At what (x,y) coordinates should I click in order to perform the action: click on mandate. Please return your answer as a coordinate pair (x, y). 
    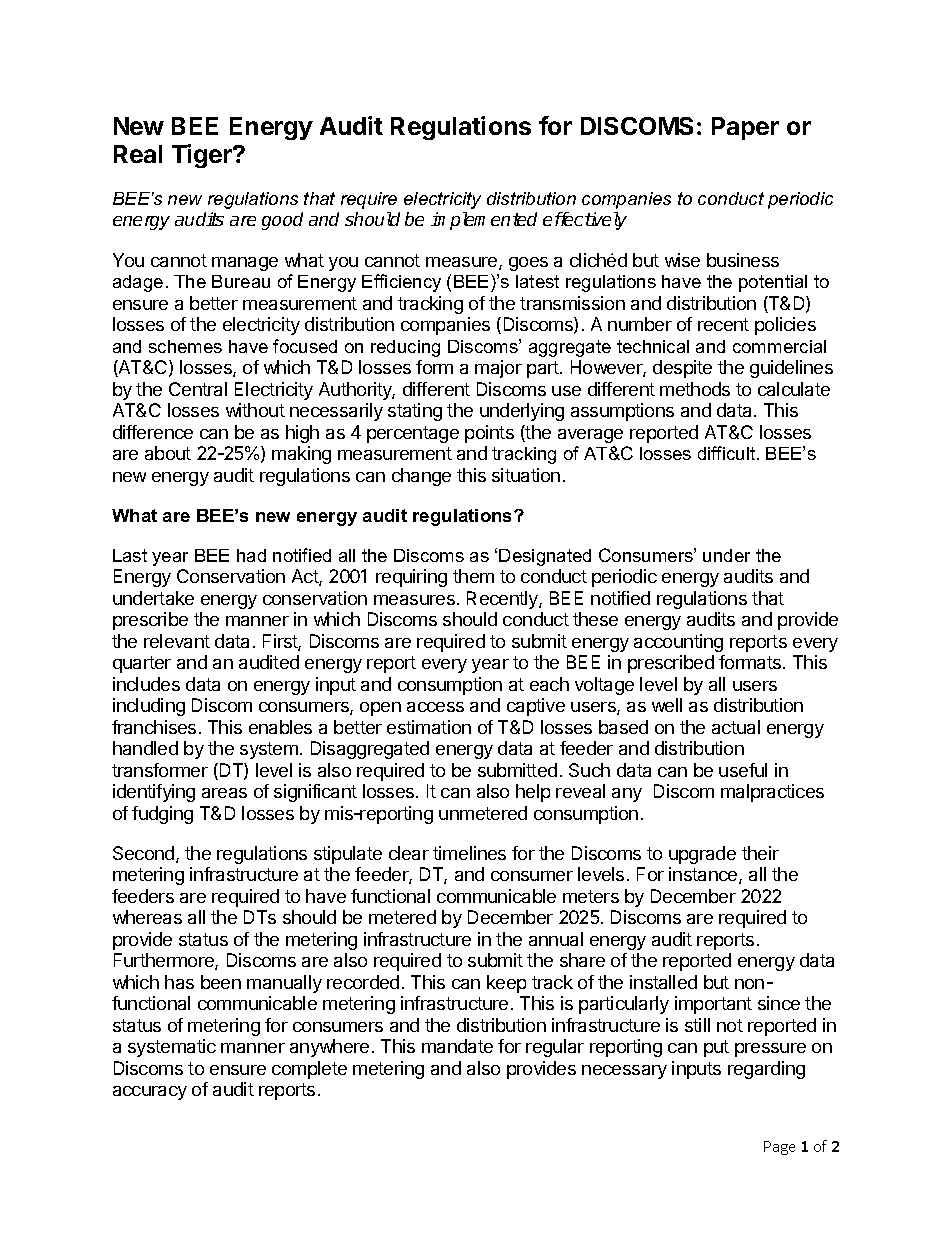
    Looking at the image, I should click on (457, 1046).
